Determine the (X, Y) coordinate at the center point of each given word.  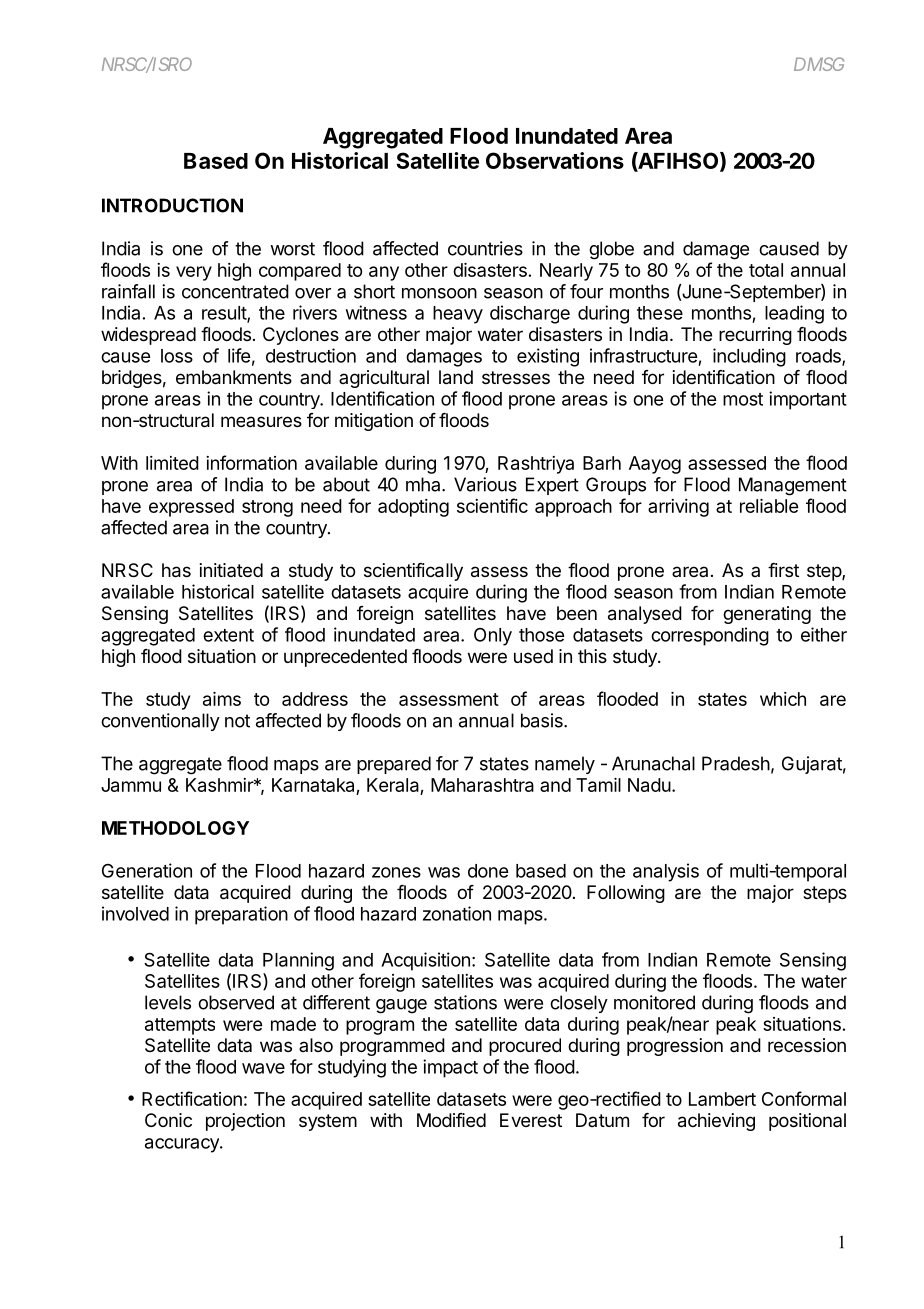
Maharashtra (482, 785)
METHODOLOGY (175, 828)
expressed (191, 508)
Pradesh (736, 763)
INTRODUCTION (172, 205)
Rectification (192, 1098)
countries (485, 248)
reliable (769, 506)
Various (485, 484)
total (766, 270)
